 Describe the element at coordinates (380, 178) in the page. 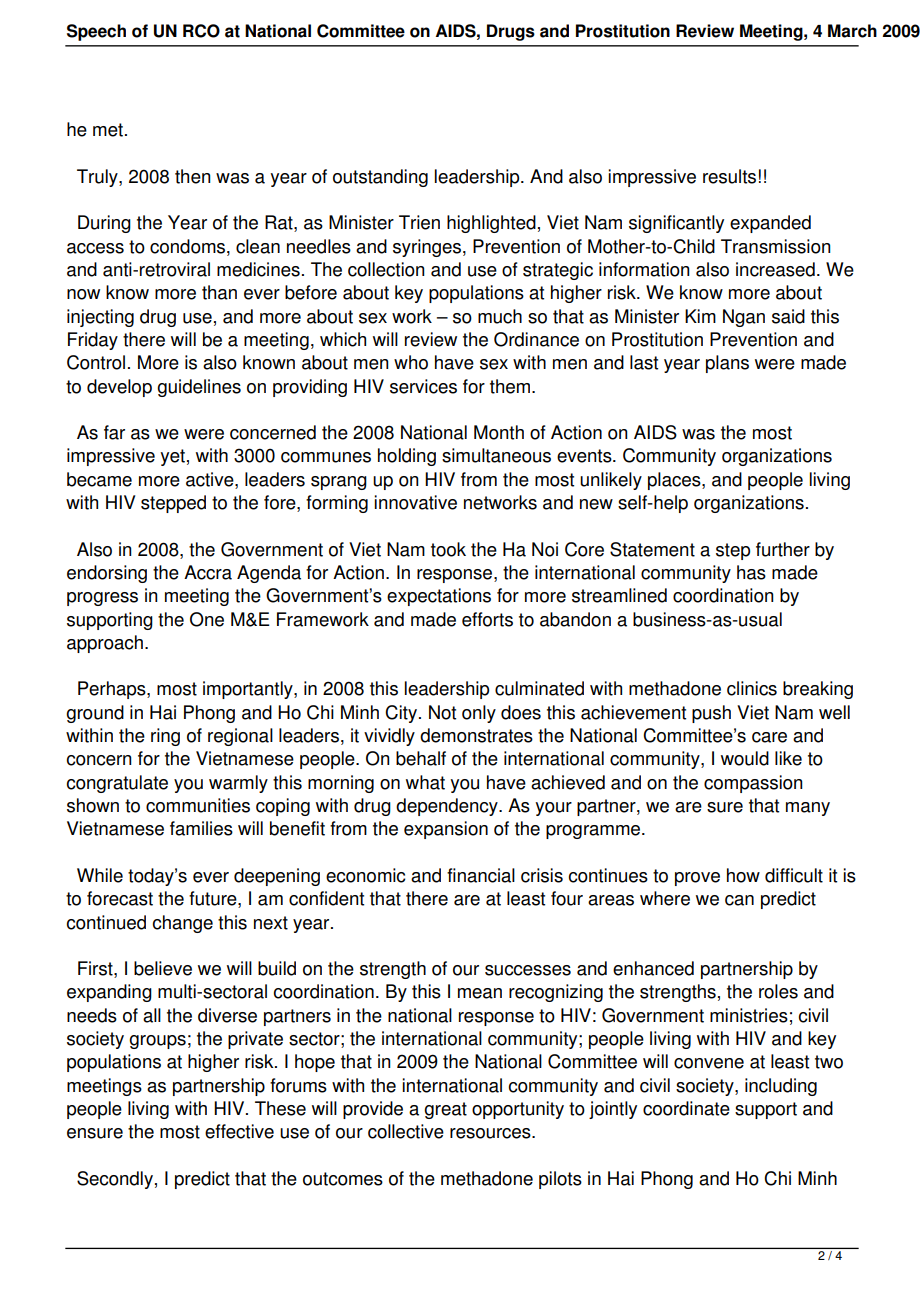

I see `outstanding` at that location.
